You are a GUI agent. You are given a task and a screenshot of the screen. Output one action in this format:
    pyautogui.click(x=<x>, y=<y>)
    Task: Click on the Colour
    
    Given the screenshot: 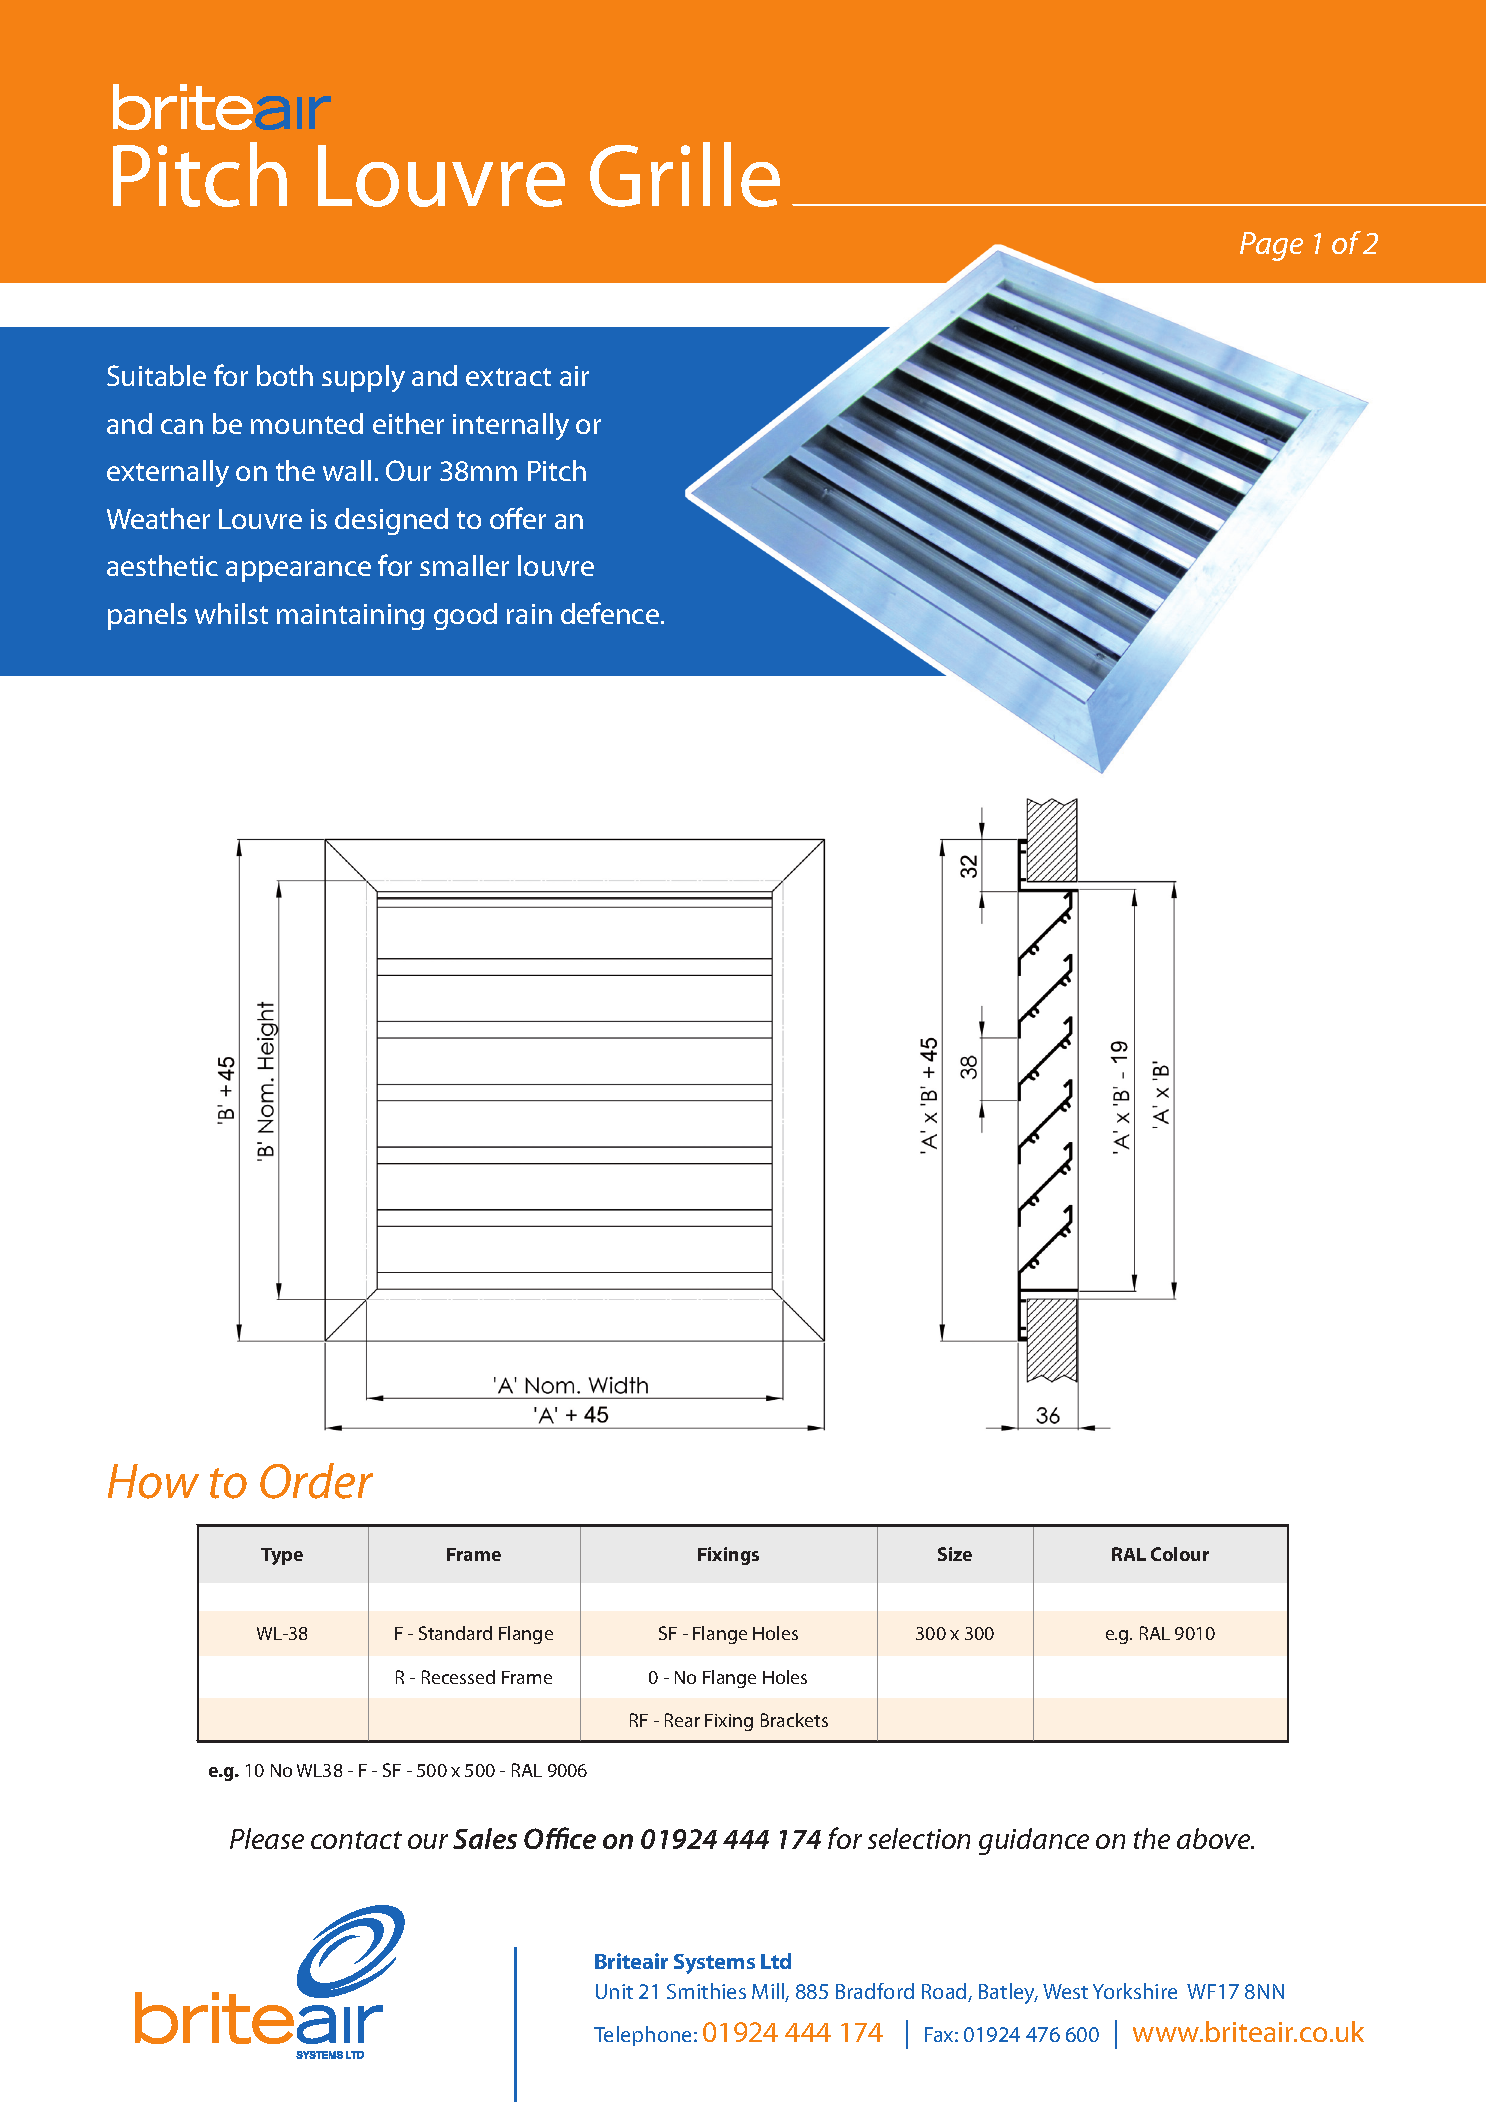 What is the action you would take?
    pyautogui.click(x=1180, y=1554)
